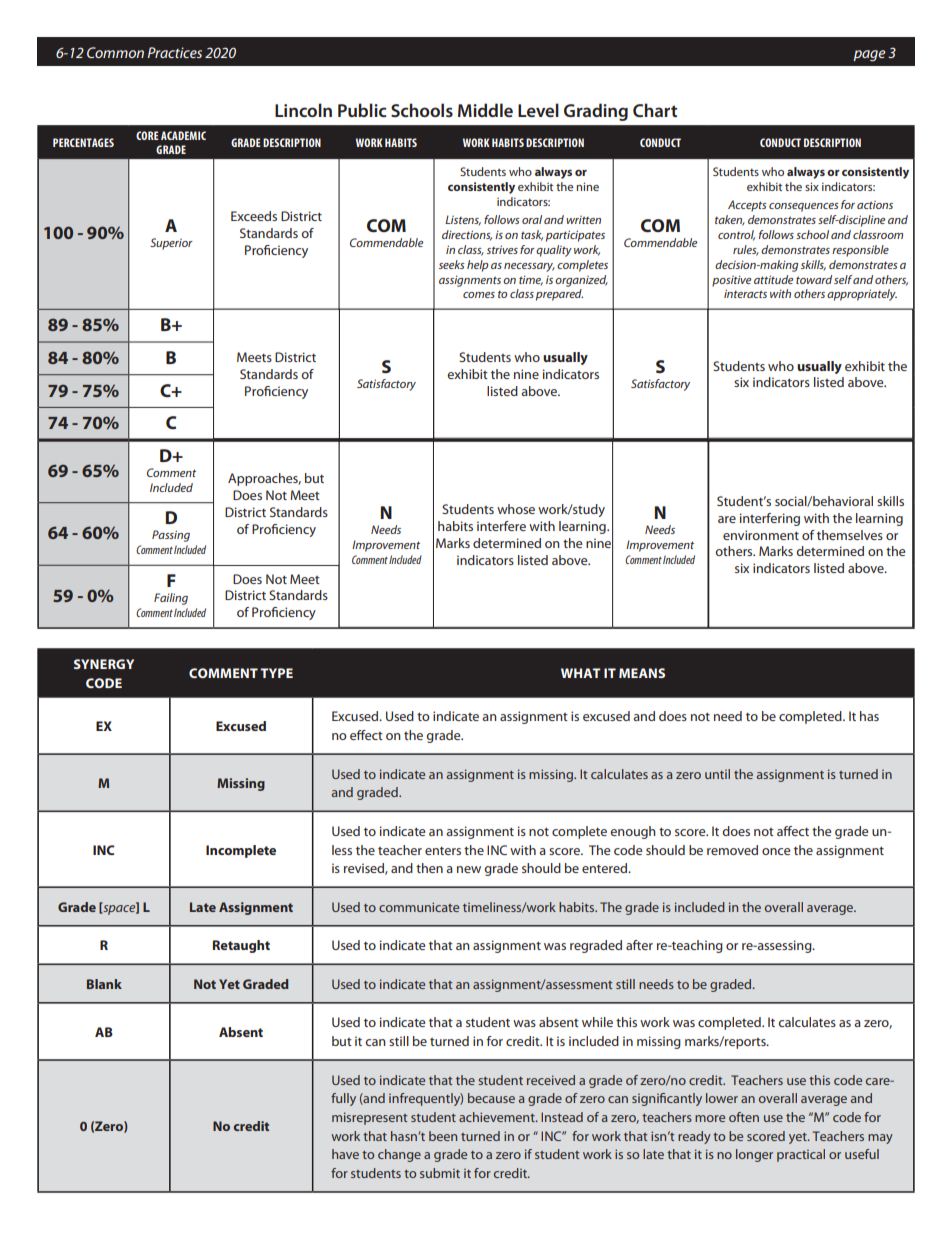  Describe the element at coordinates (485, 110) in the document. I see `Middle` at that location.
